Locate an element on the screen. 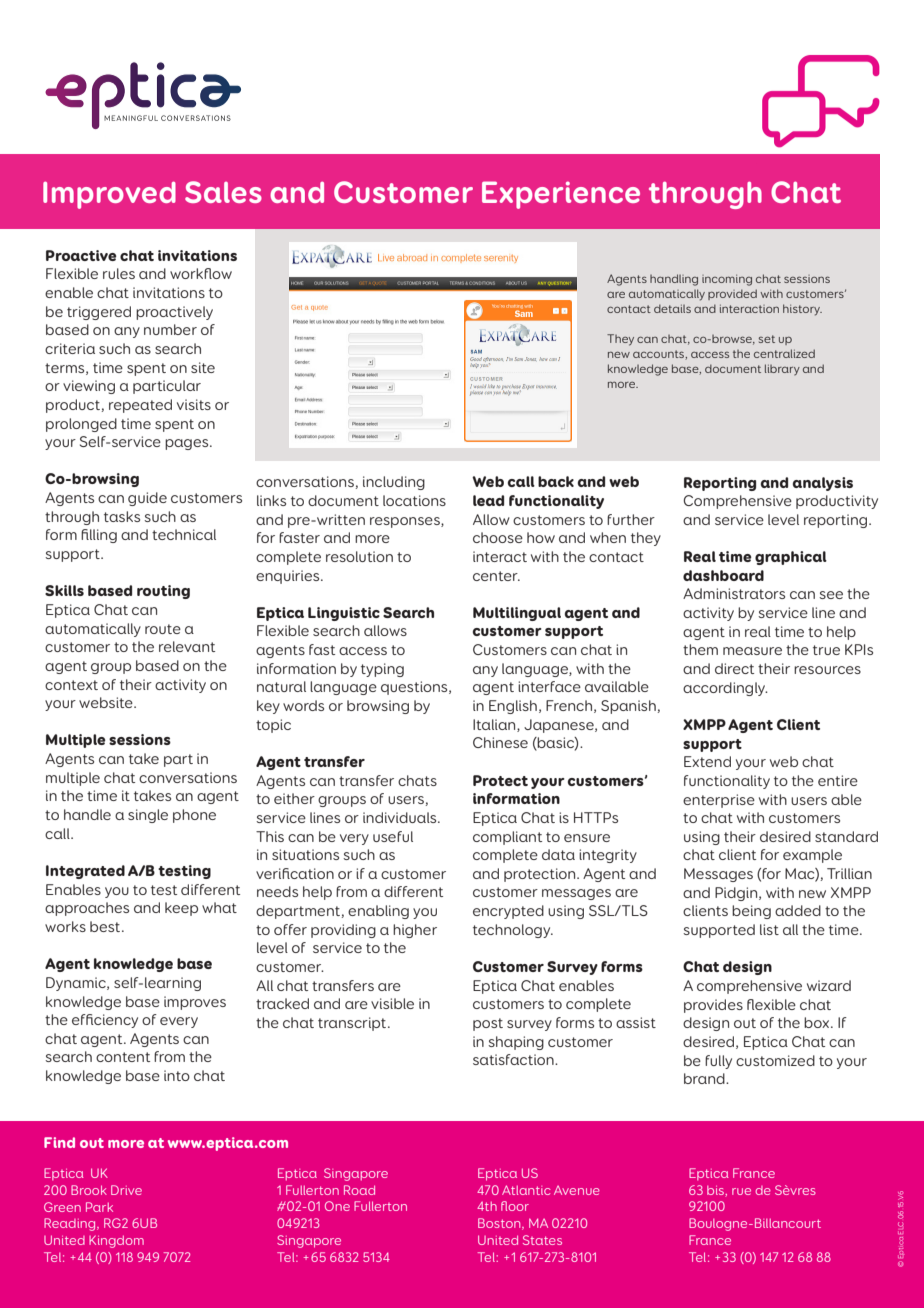 This screenshot has height=1308, width=924. analysis is located at coordinates (823, 484).
